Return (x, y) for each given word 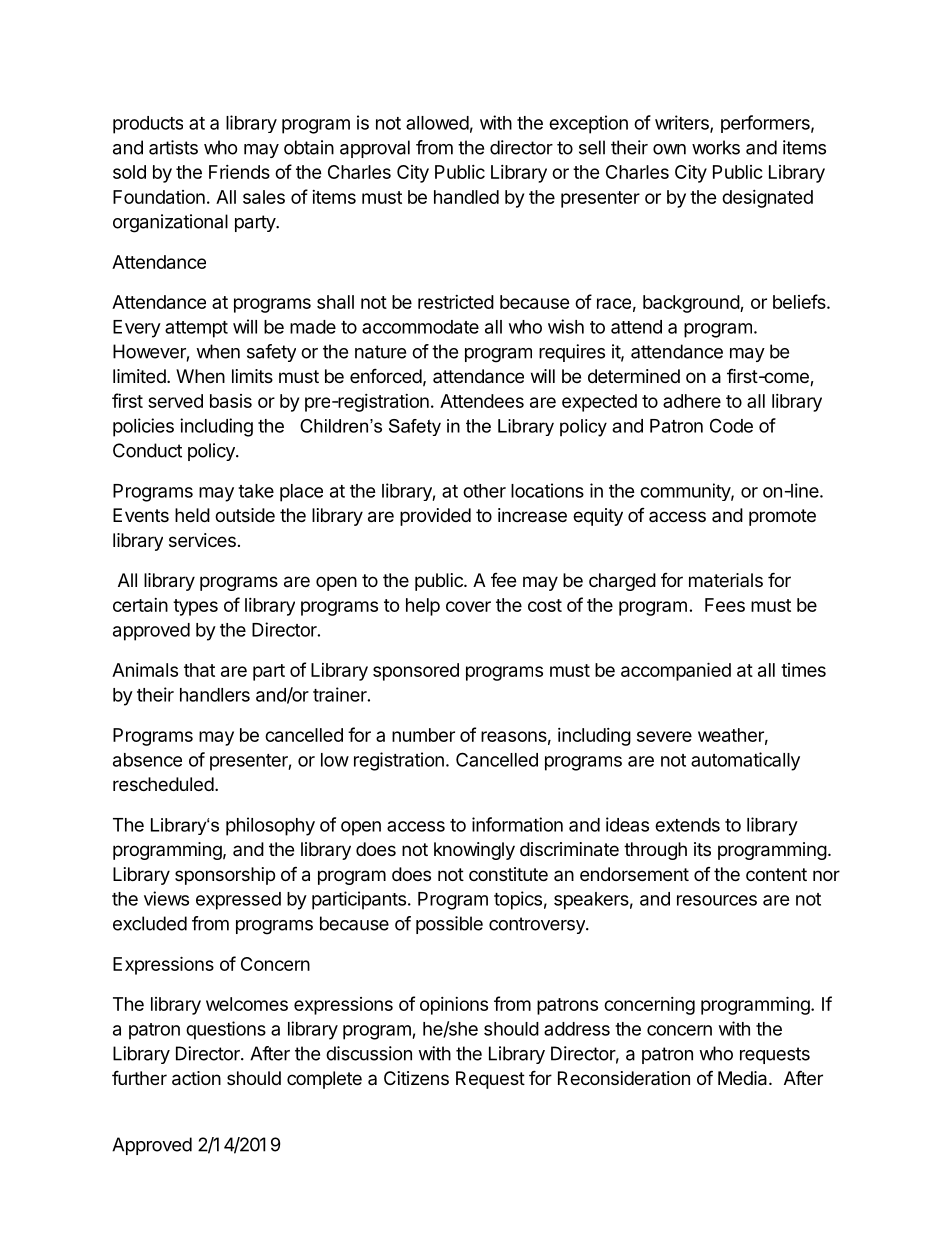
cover (468, 606)
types (195, 607)
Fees (725, 605)
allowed (437, 123)
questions (226, 1030)
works (716, 147)
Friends (239, 172)
